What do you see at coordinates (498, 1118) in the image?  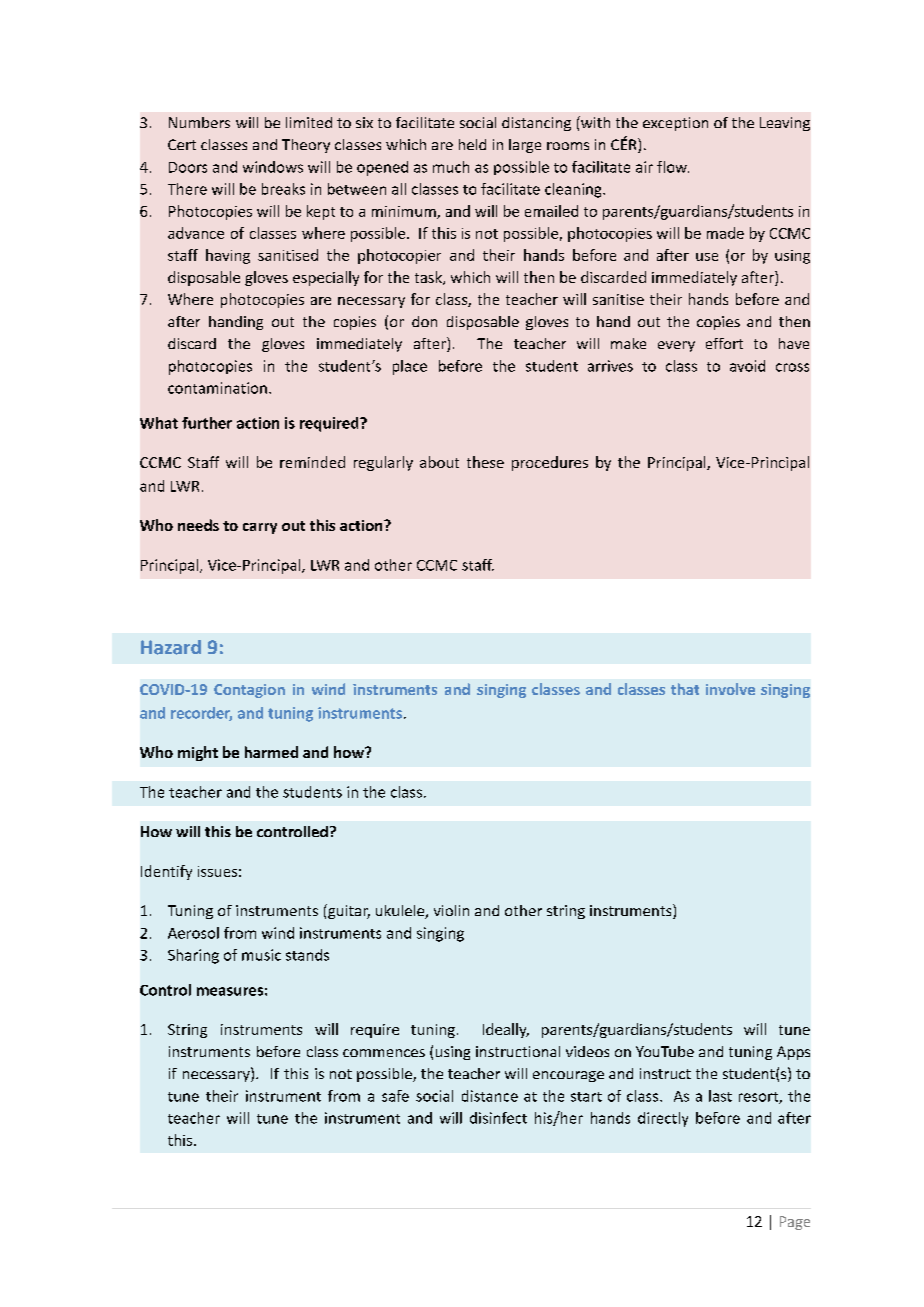 I see `disinfect` at bounding box center [498, 1118].
